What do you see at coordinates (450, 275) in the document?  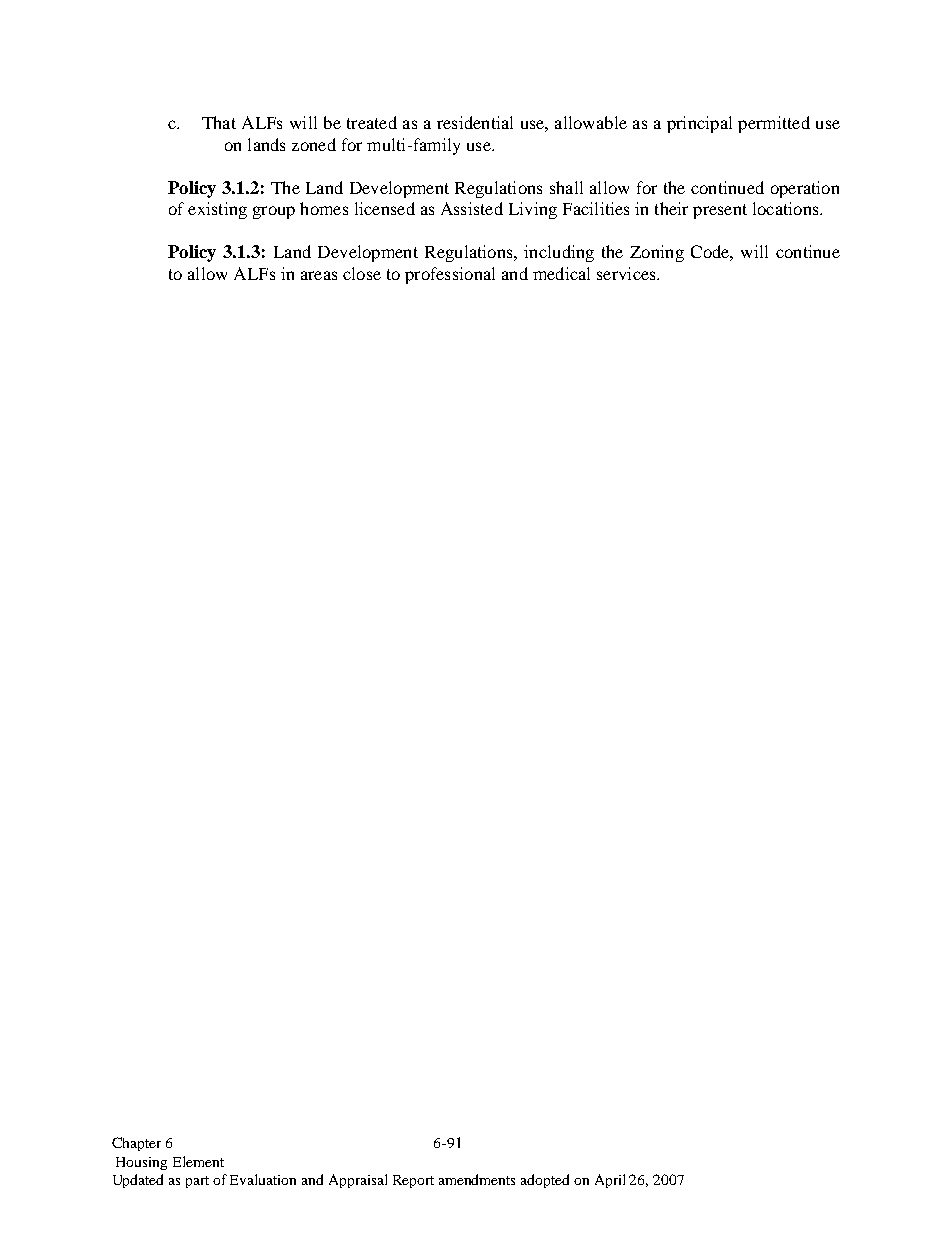 I see `professional` at bounding box center [450, 275].
